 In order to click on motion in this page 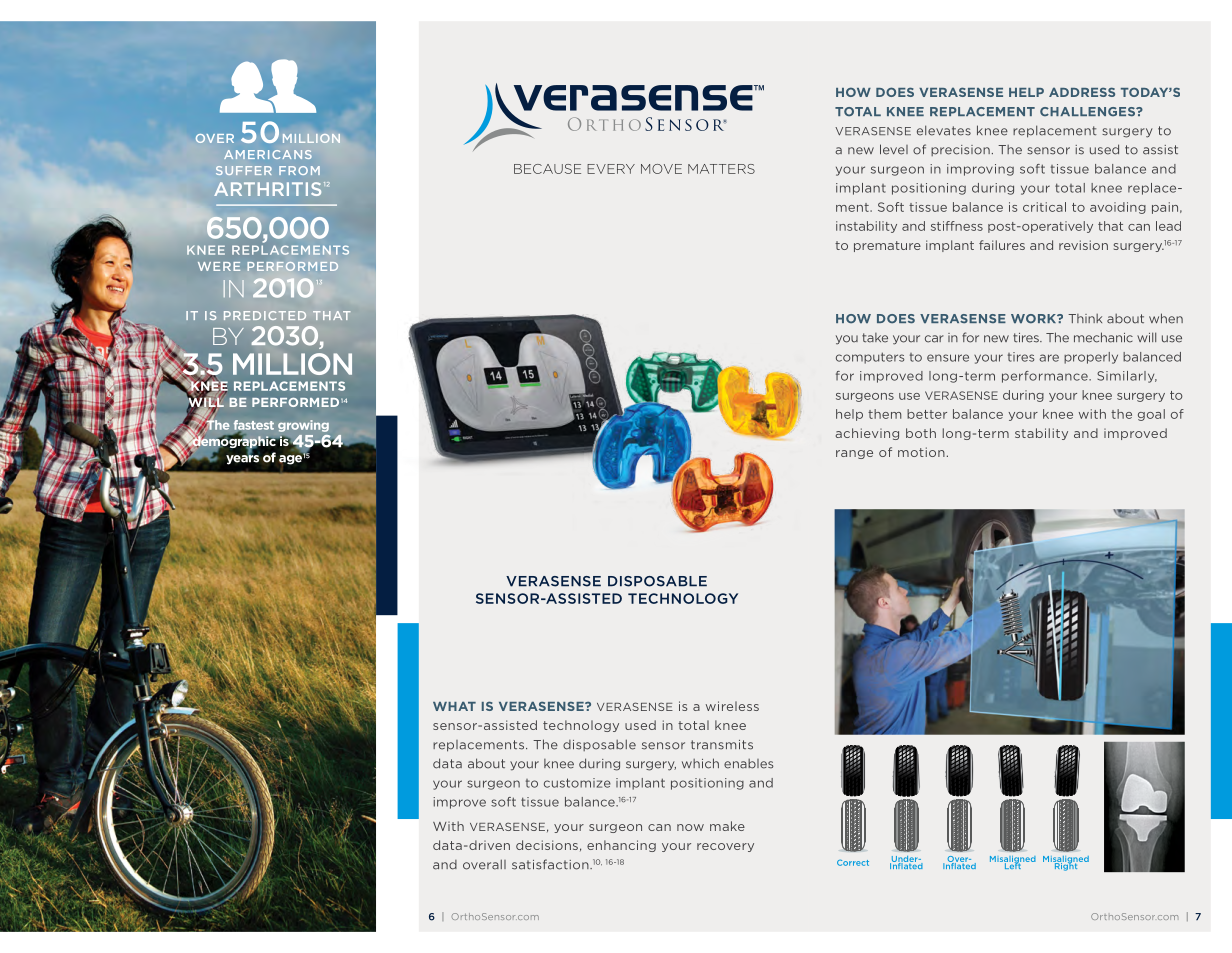, I will do `click(921, 452)`.
